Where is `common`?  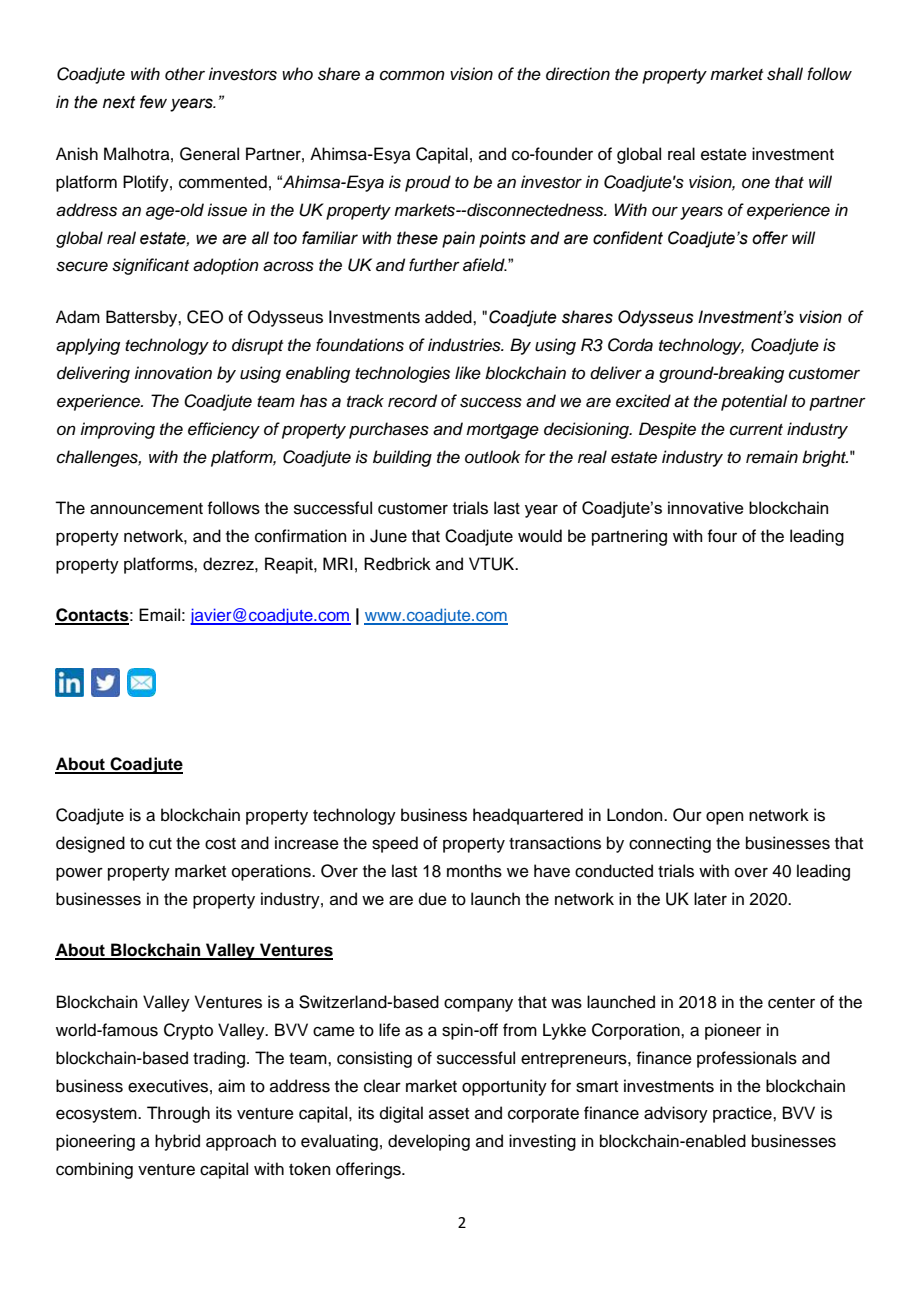
common is located at coordinates (412, 75).
